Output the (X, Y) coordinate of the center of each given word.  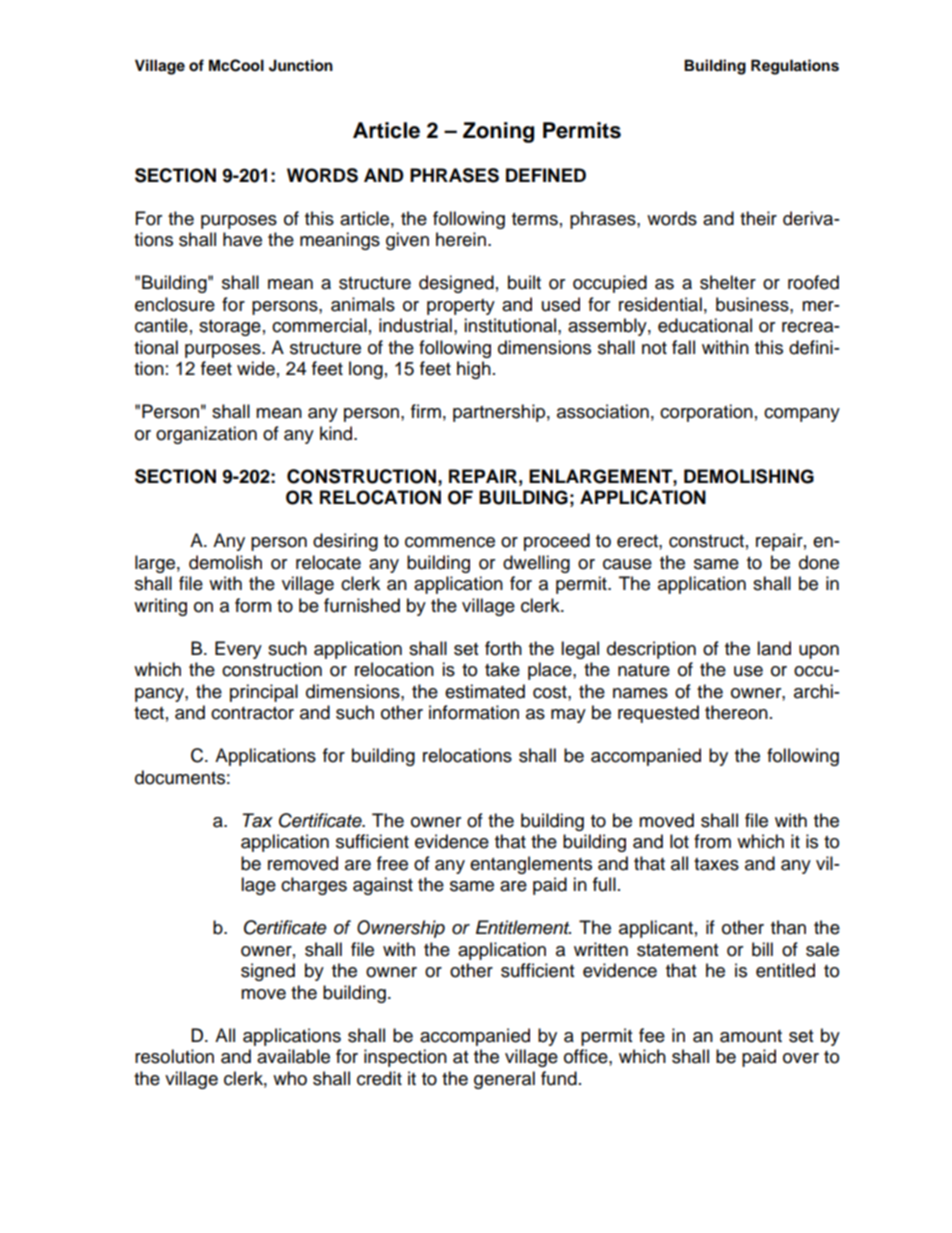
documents (180, 777)
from (712, 841)
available (293, 1056)
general (504, 1080)
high (474, 370)
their (758, 218)
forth (503, 648)
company (802, 415)
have (242, 239)
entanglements (531, 865)
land (774, 648)
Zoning (498, 132)
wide (256, 368)
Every (238, 650)
